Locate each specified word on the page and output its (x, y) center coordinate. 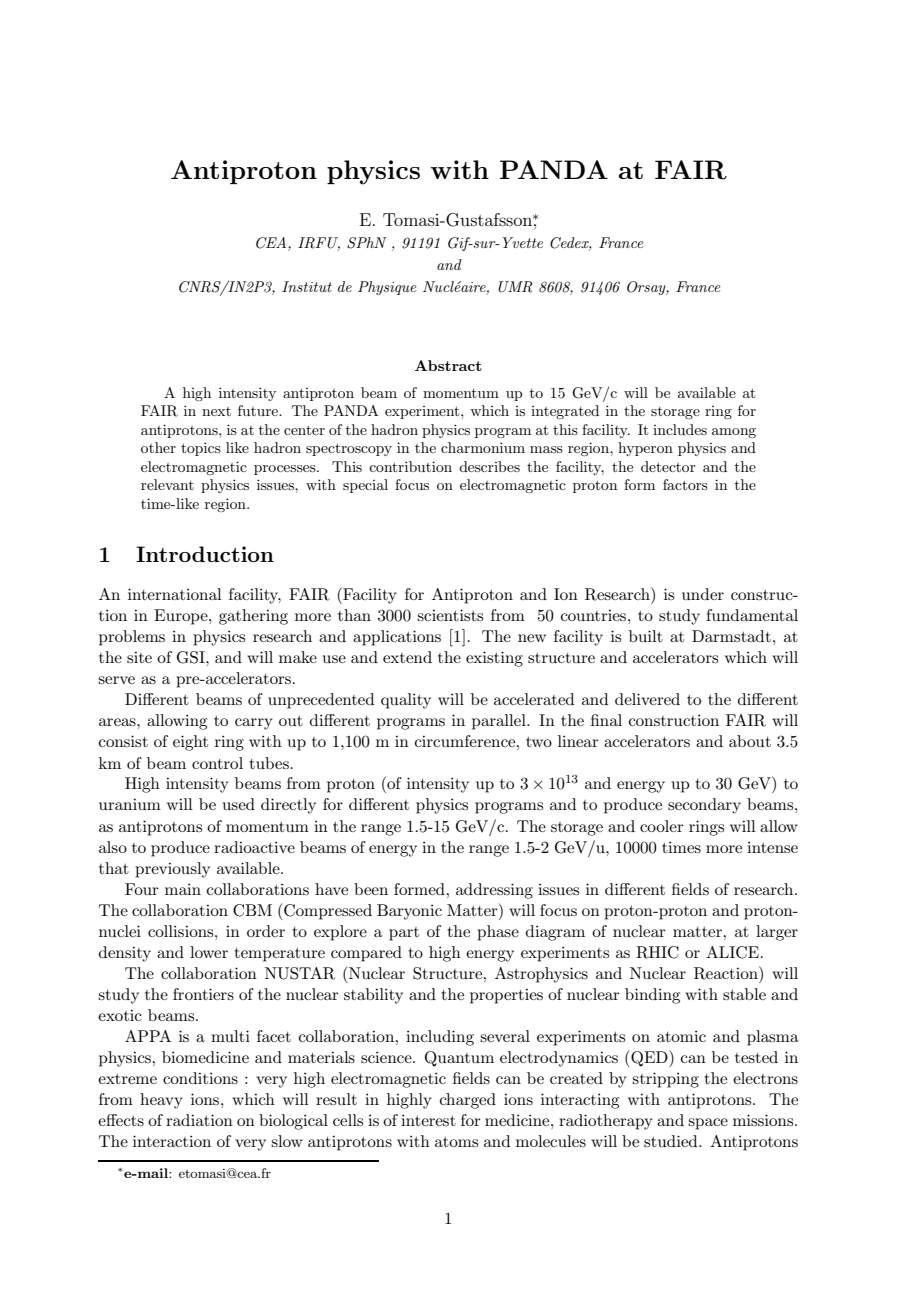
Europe (182, 617)
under (703, 594)
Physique (387, 288)
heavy (161, 1101)
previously (172, 870)
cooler (662, 826)
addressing (494, 891)
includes (680, 429)
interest (428, 1120)
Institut (307, 286)
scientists (450, 615)
